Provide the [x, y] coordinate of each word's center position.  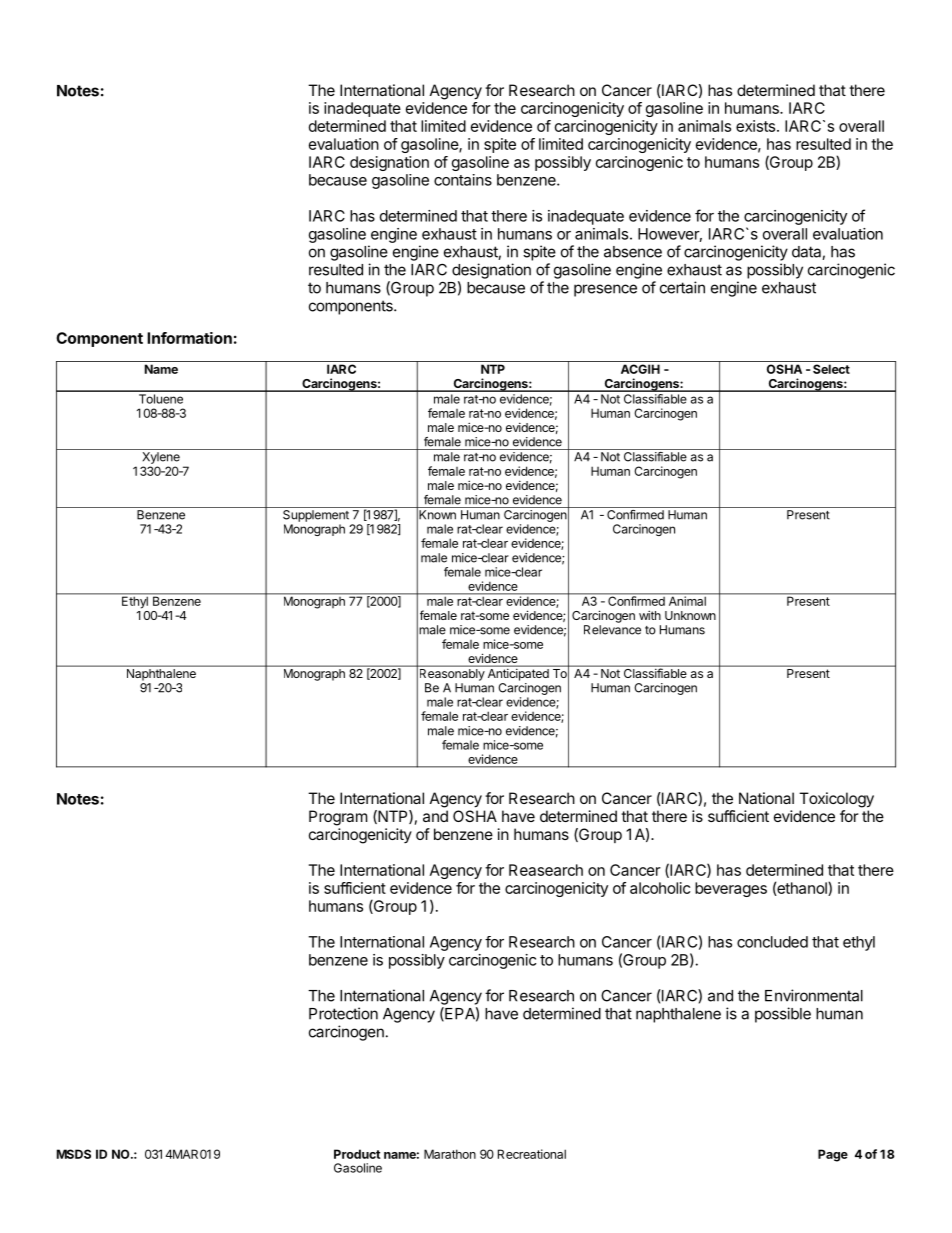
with [650, 615]
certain [682, 287]
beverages [731, 889]
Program [338, 818]
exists [757, 126]
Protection [343, 1013]
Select [831, 369]
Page [833, 1155]
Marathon [450, 1154]
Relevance [612, 630]
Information [189, 338]
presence [605, 290]
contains [463, 180]
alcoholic [660, 888]
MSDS [74, 1154]
